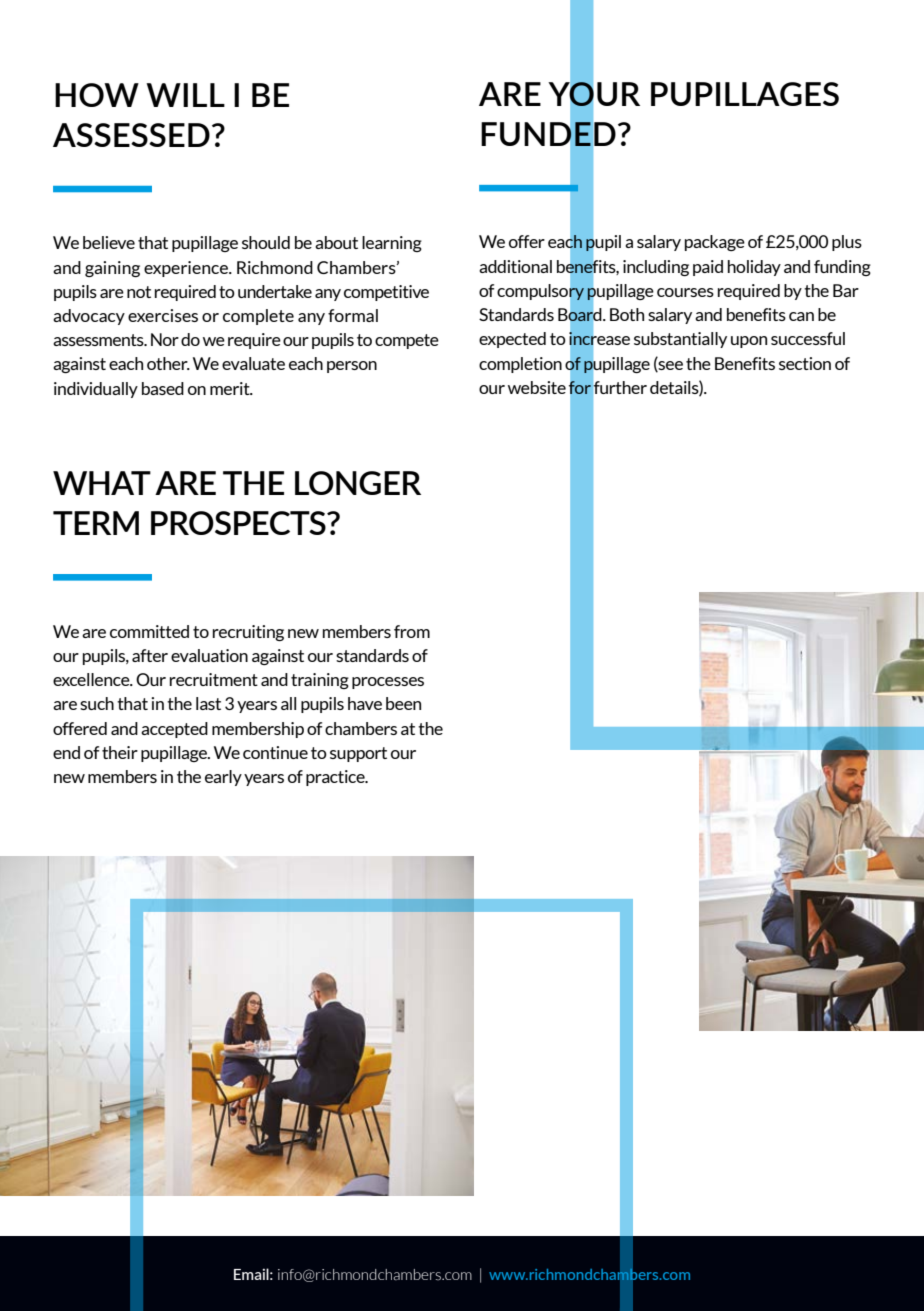 The width and height of the screenshot is (924, 1311). What do you see at coordinates (358, 754) in the screenshot?
I see `support` at bounding box center [358, 754].
